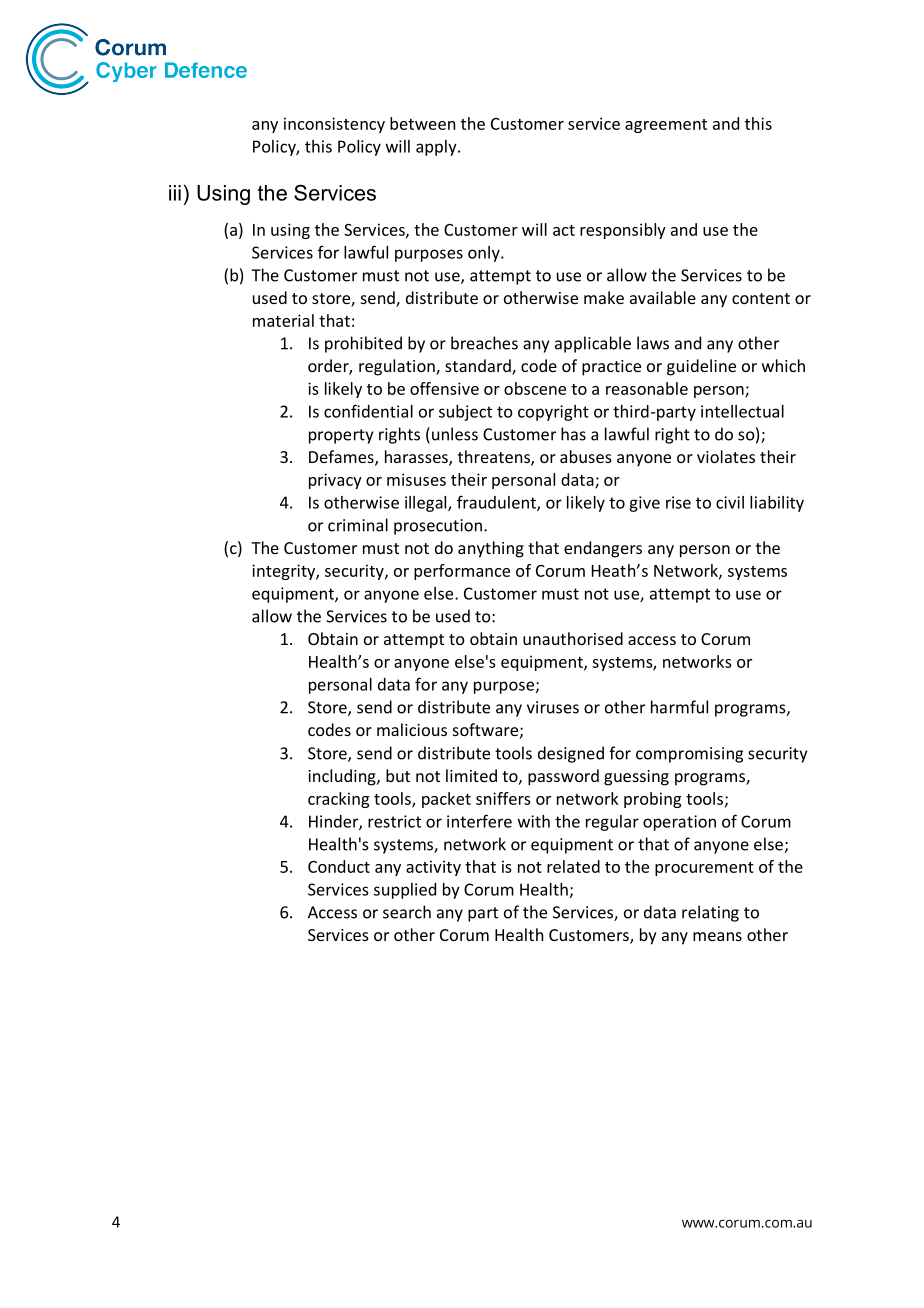  What do you see at coordinates (407, 912) in the screenshot?
I see `search` at bounding box center [407, 912].
